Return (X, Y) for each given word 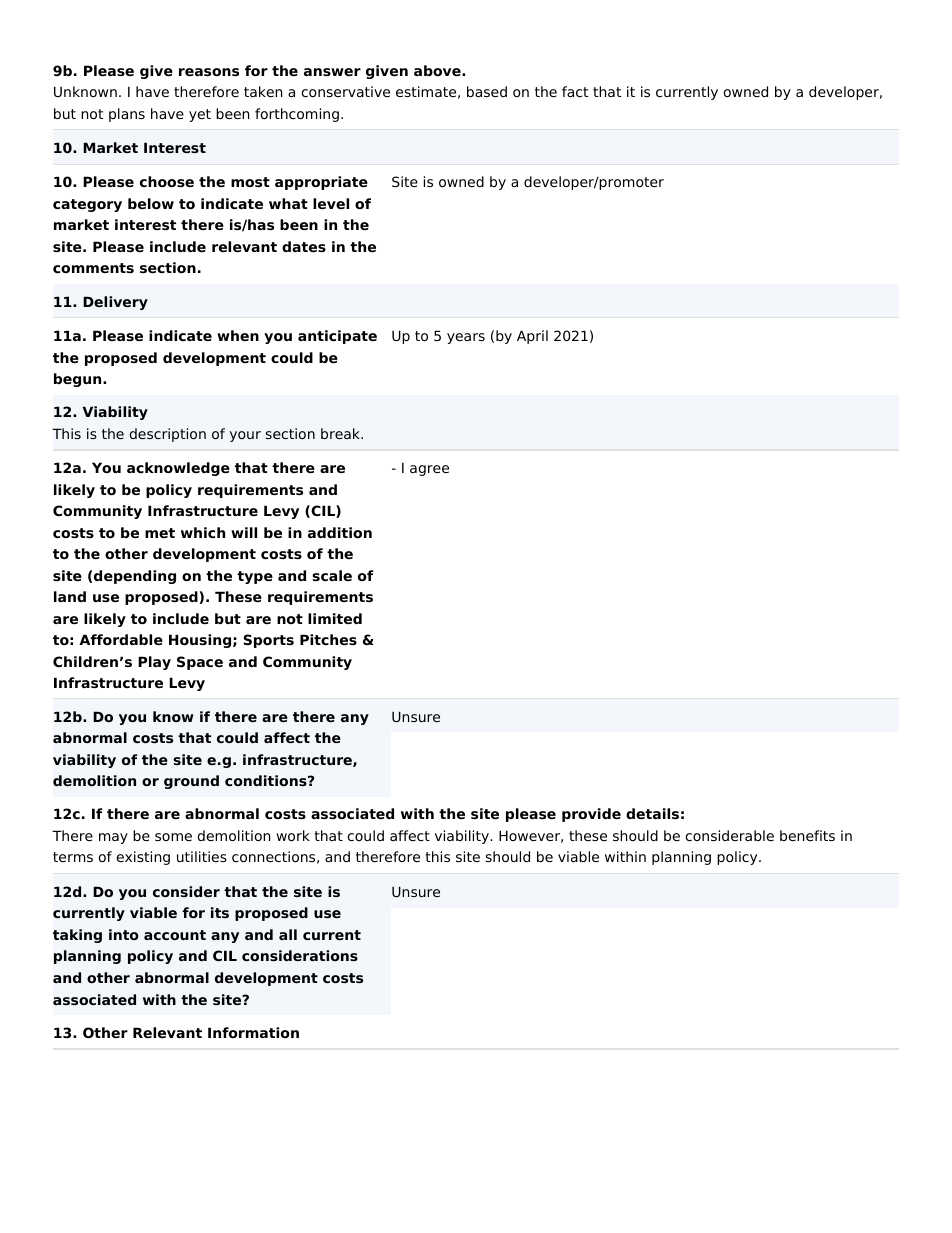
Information (253, 1032)
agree (429, 470)
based (487, 91)
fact (575, 91)
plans (127, 115)
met (160, 533)
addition (340, 532)
